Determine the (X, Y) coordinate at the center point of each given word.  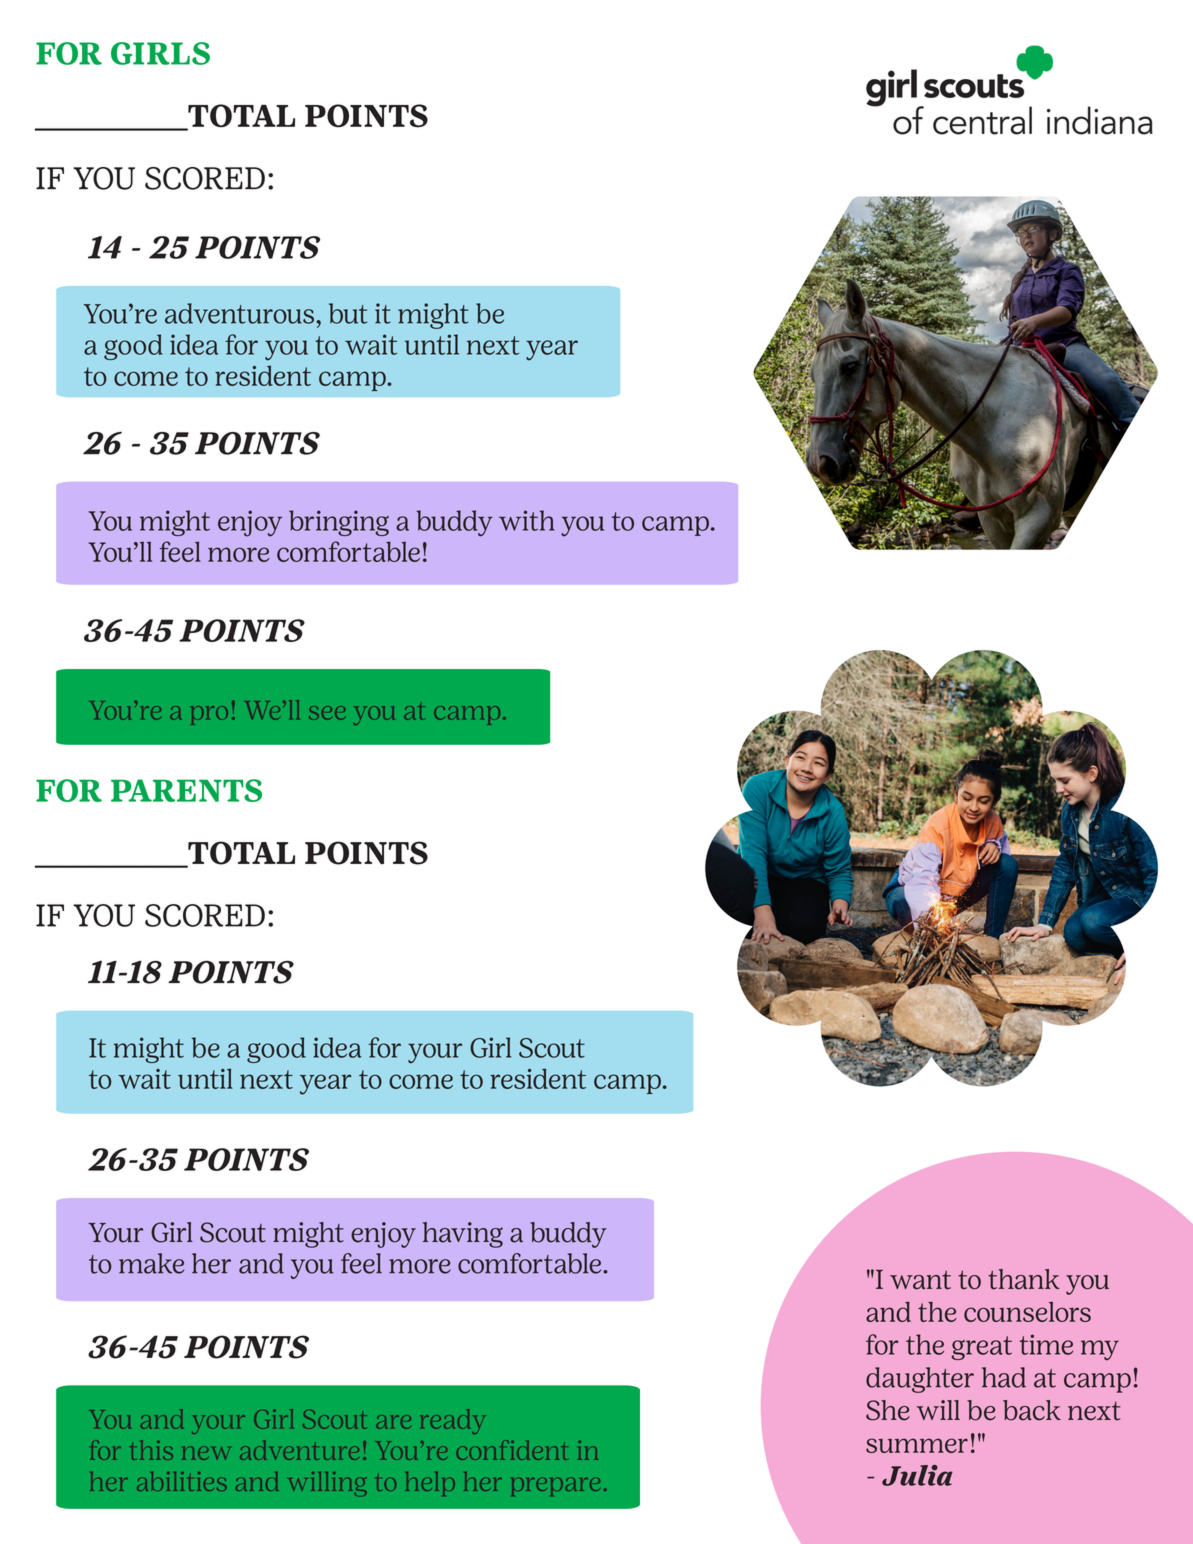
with (527, 520)
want (920, 1280)
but (348, 313)
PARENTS (186, 790)
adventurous (239, 313)
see (327, 713)
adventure (299, 1450)
